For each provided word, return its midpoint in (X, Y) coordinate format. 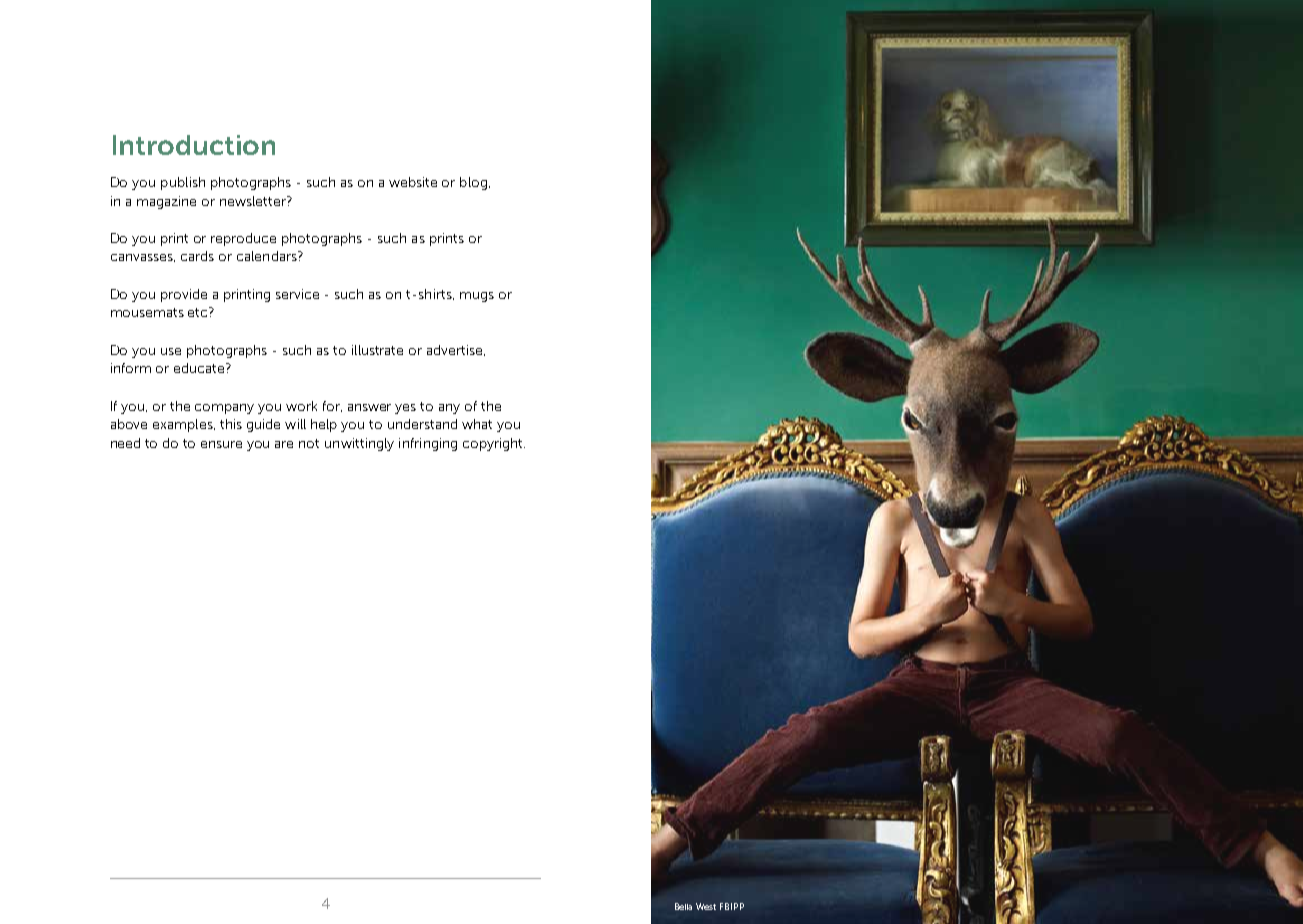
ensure (221, 444)
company (224, 409)
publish (183, 183)
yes (405, 409)
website (413, 182)
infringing (428, 444)
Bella (683, 906)
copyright (494, 444)
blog (473, 183)
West (706, 906)
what (477, 424)
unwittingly (359, 444)
